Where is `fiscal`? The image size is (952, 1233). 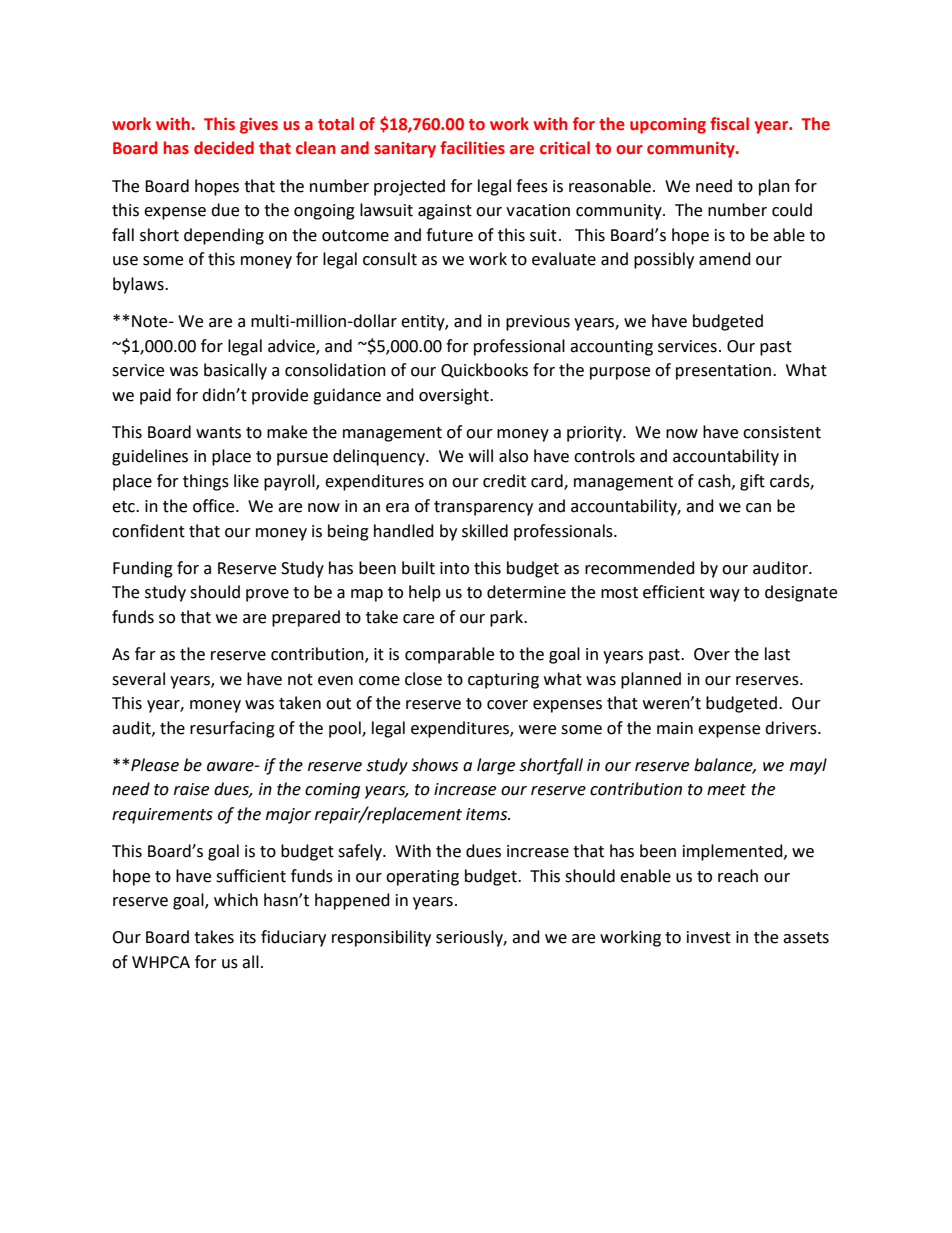
fiscal is located at coordinates (729, 124).
